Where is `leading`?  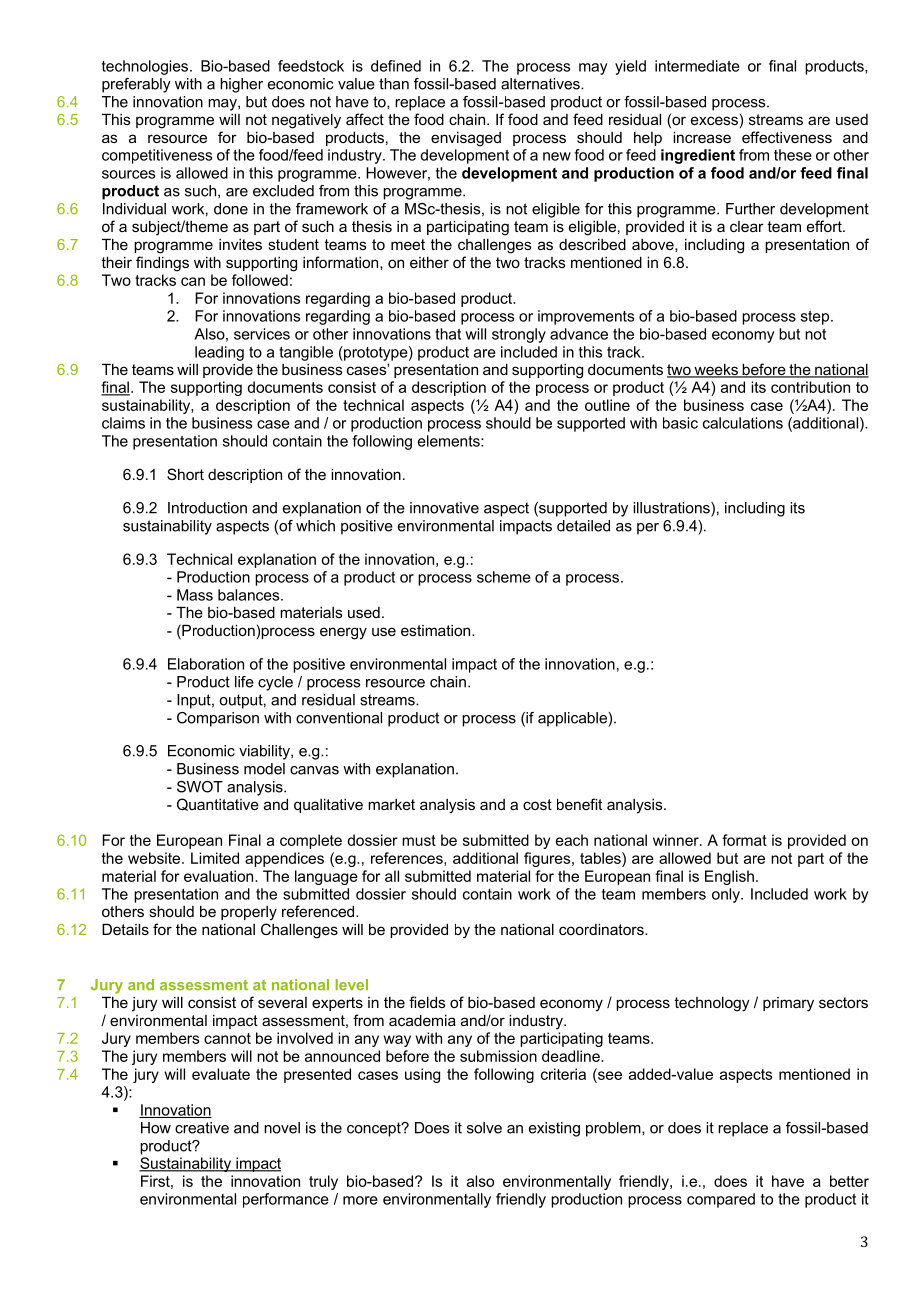
leading is located at coordinates (219, 353).
